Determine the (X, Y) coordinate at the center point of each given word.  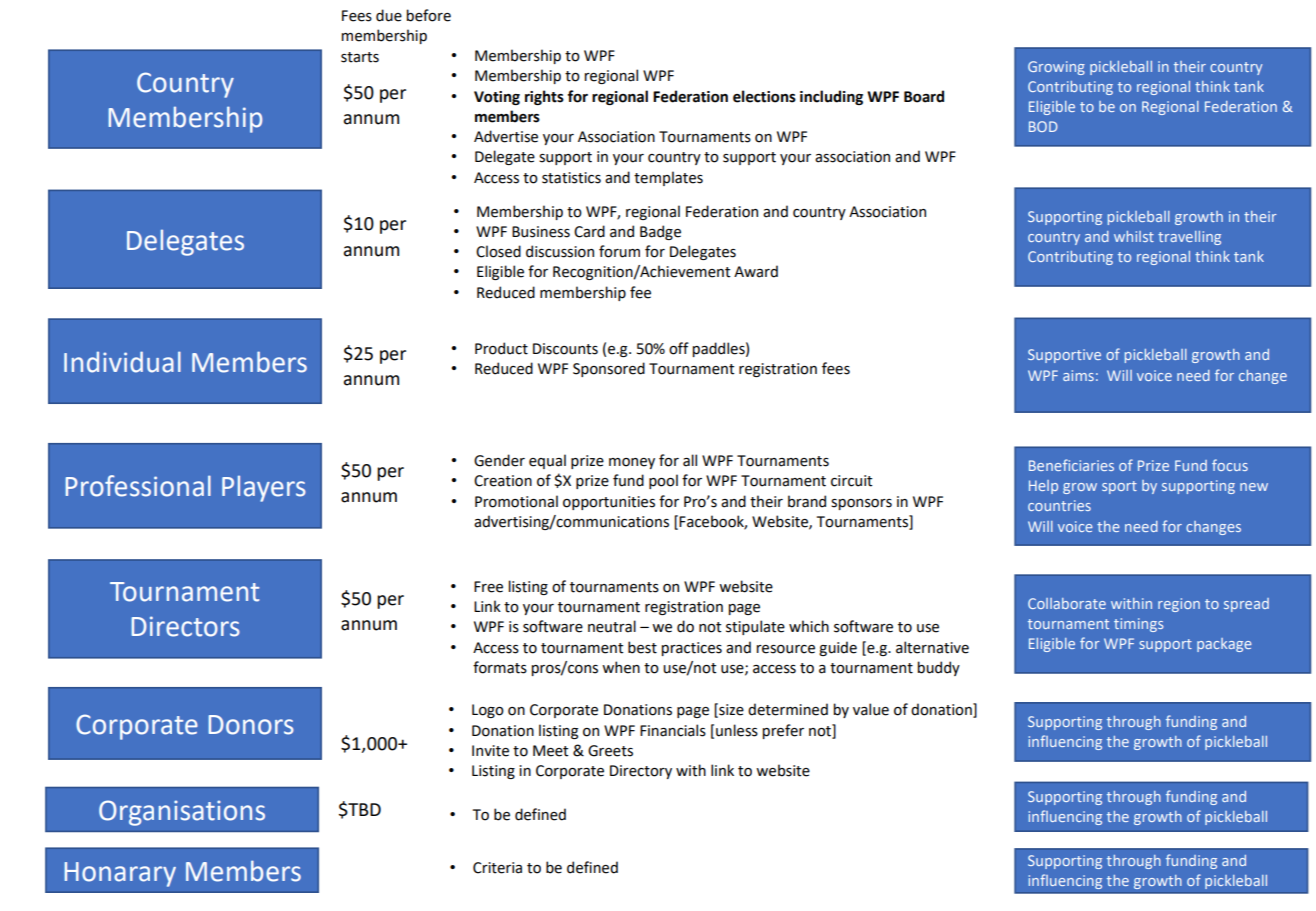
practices (692, 649)
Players (264, 488)
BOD (1043, 126)
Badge (660, 232)
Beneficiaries (1071, 465)
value (871, 709)
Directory (641, 772)
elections (764, 96)
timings (1138, 625)
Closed (498, 251)
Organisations (182, 813)
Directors (186, 626)
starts (360, 57)
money (632, 463)
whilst (1134, 236)
